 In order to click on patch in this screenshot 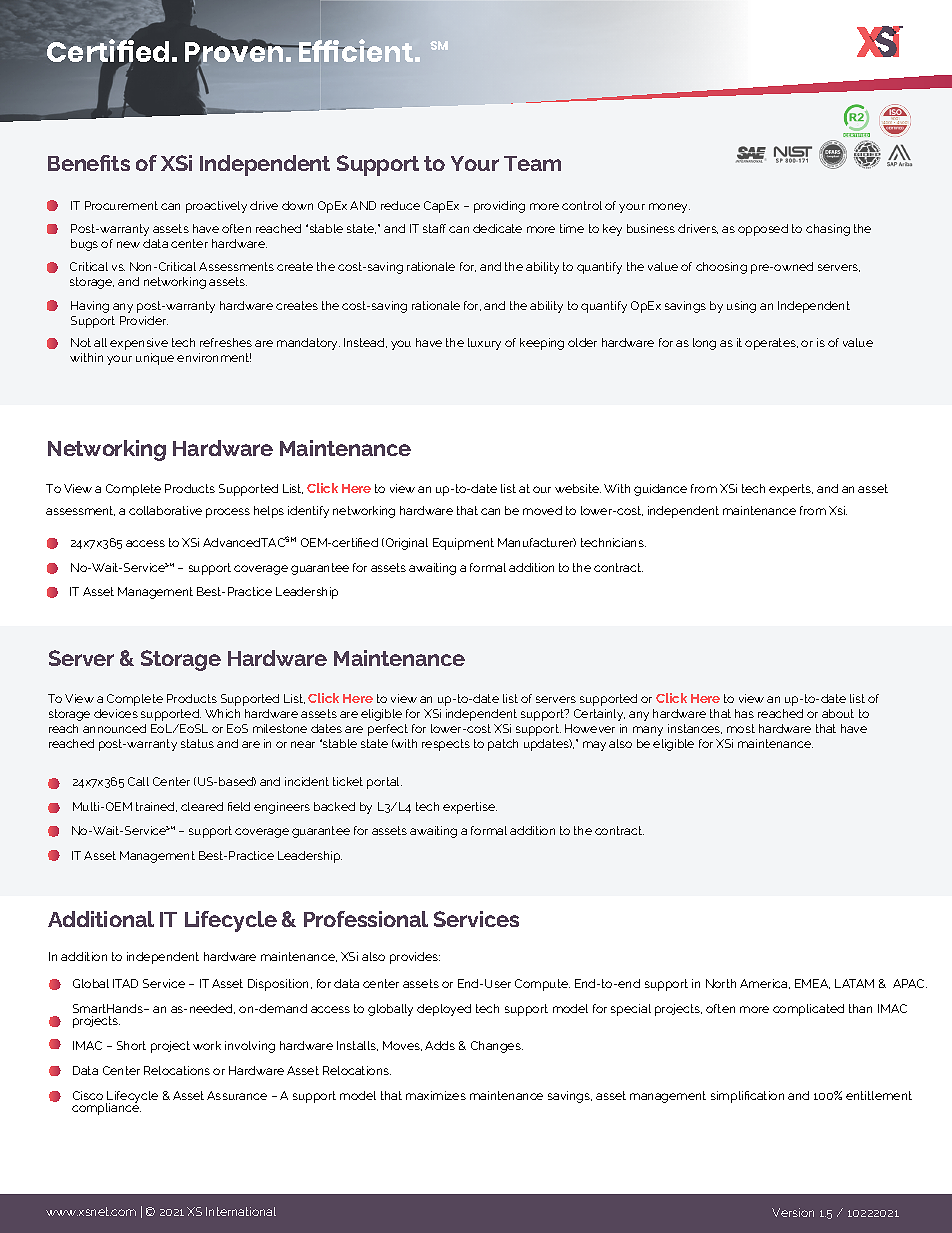, I will do `click(503, 745)`.
